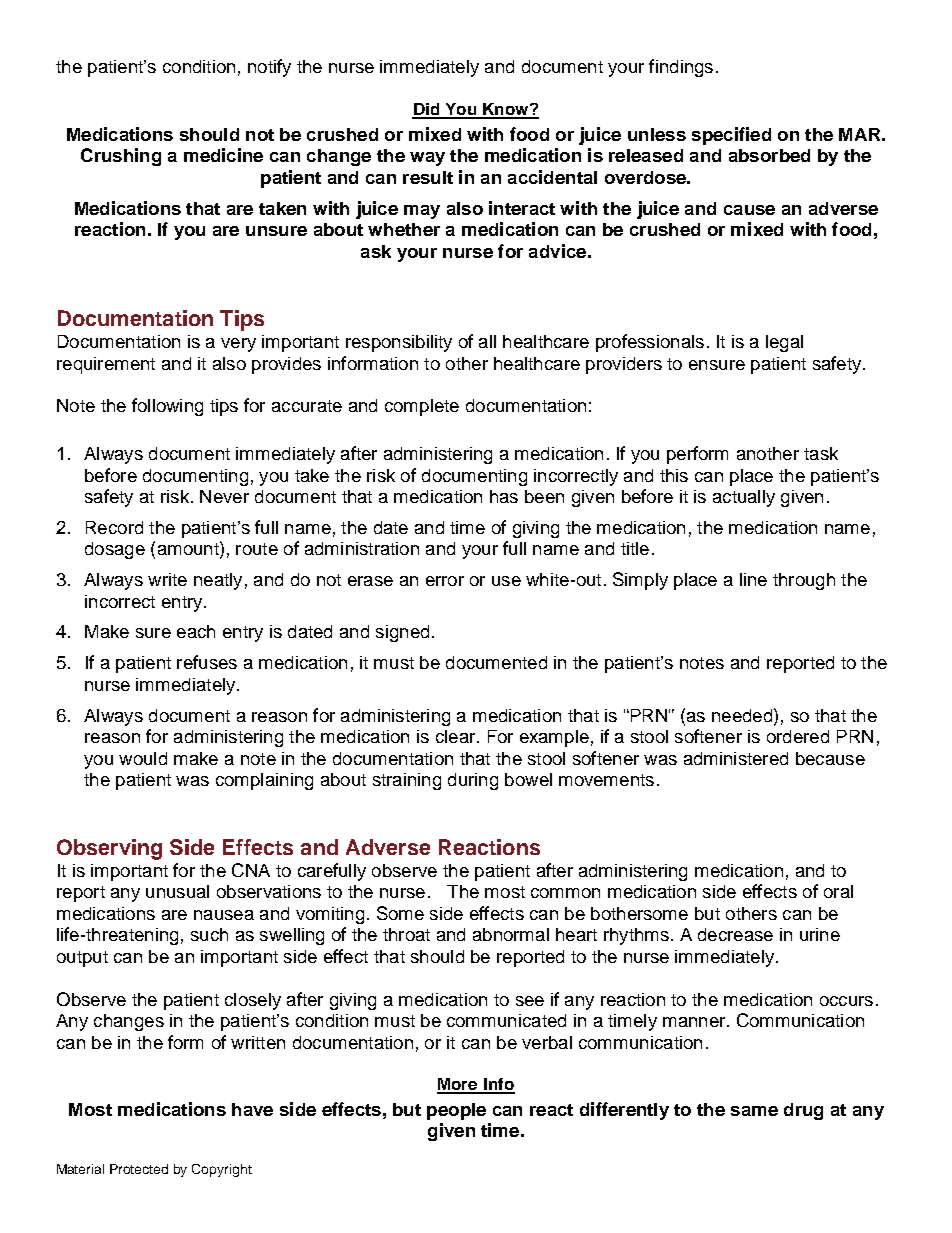 The image size is (952, 1233). I want to click on line, so click(753, 579).
